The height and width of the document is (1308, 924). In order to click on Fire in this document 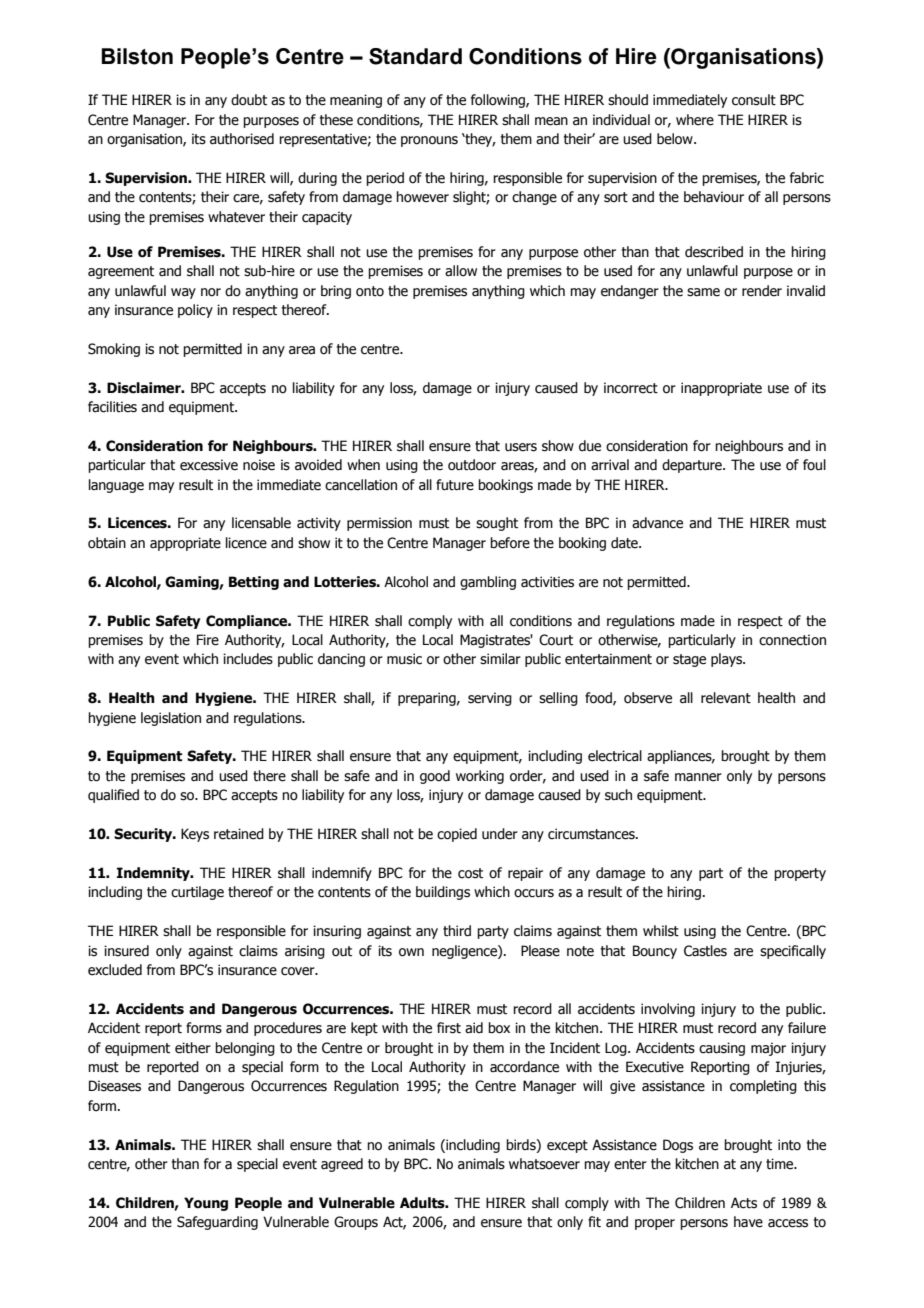, I will do `click(208, 640)`.
